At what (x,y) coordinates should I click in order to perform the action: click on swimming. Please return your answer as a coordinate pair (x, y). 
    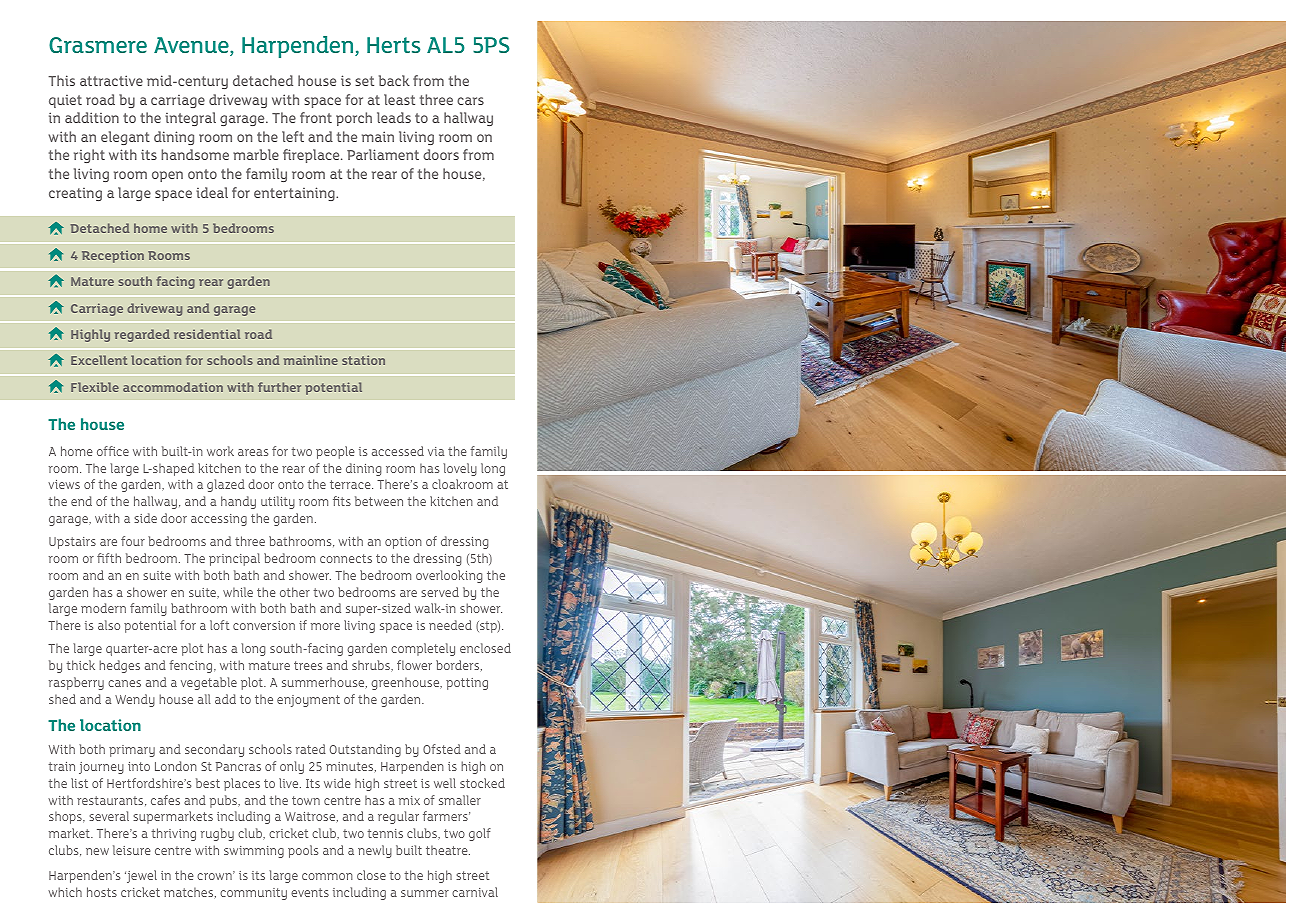
    Looking at the image, I should click on (254, 852).
